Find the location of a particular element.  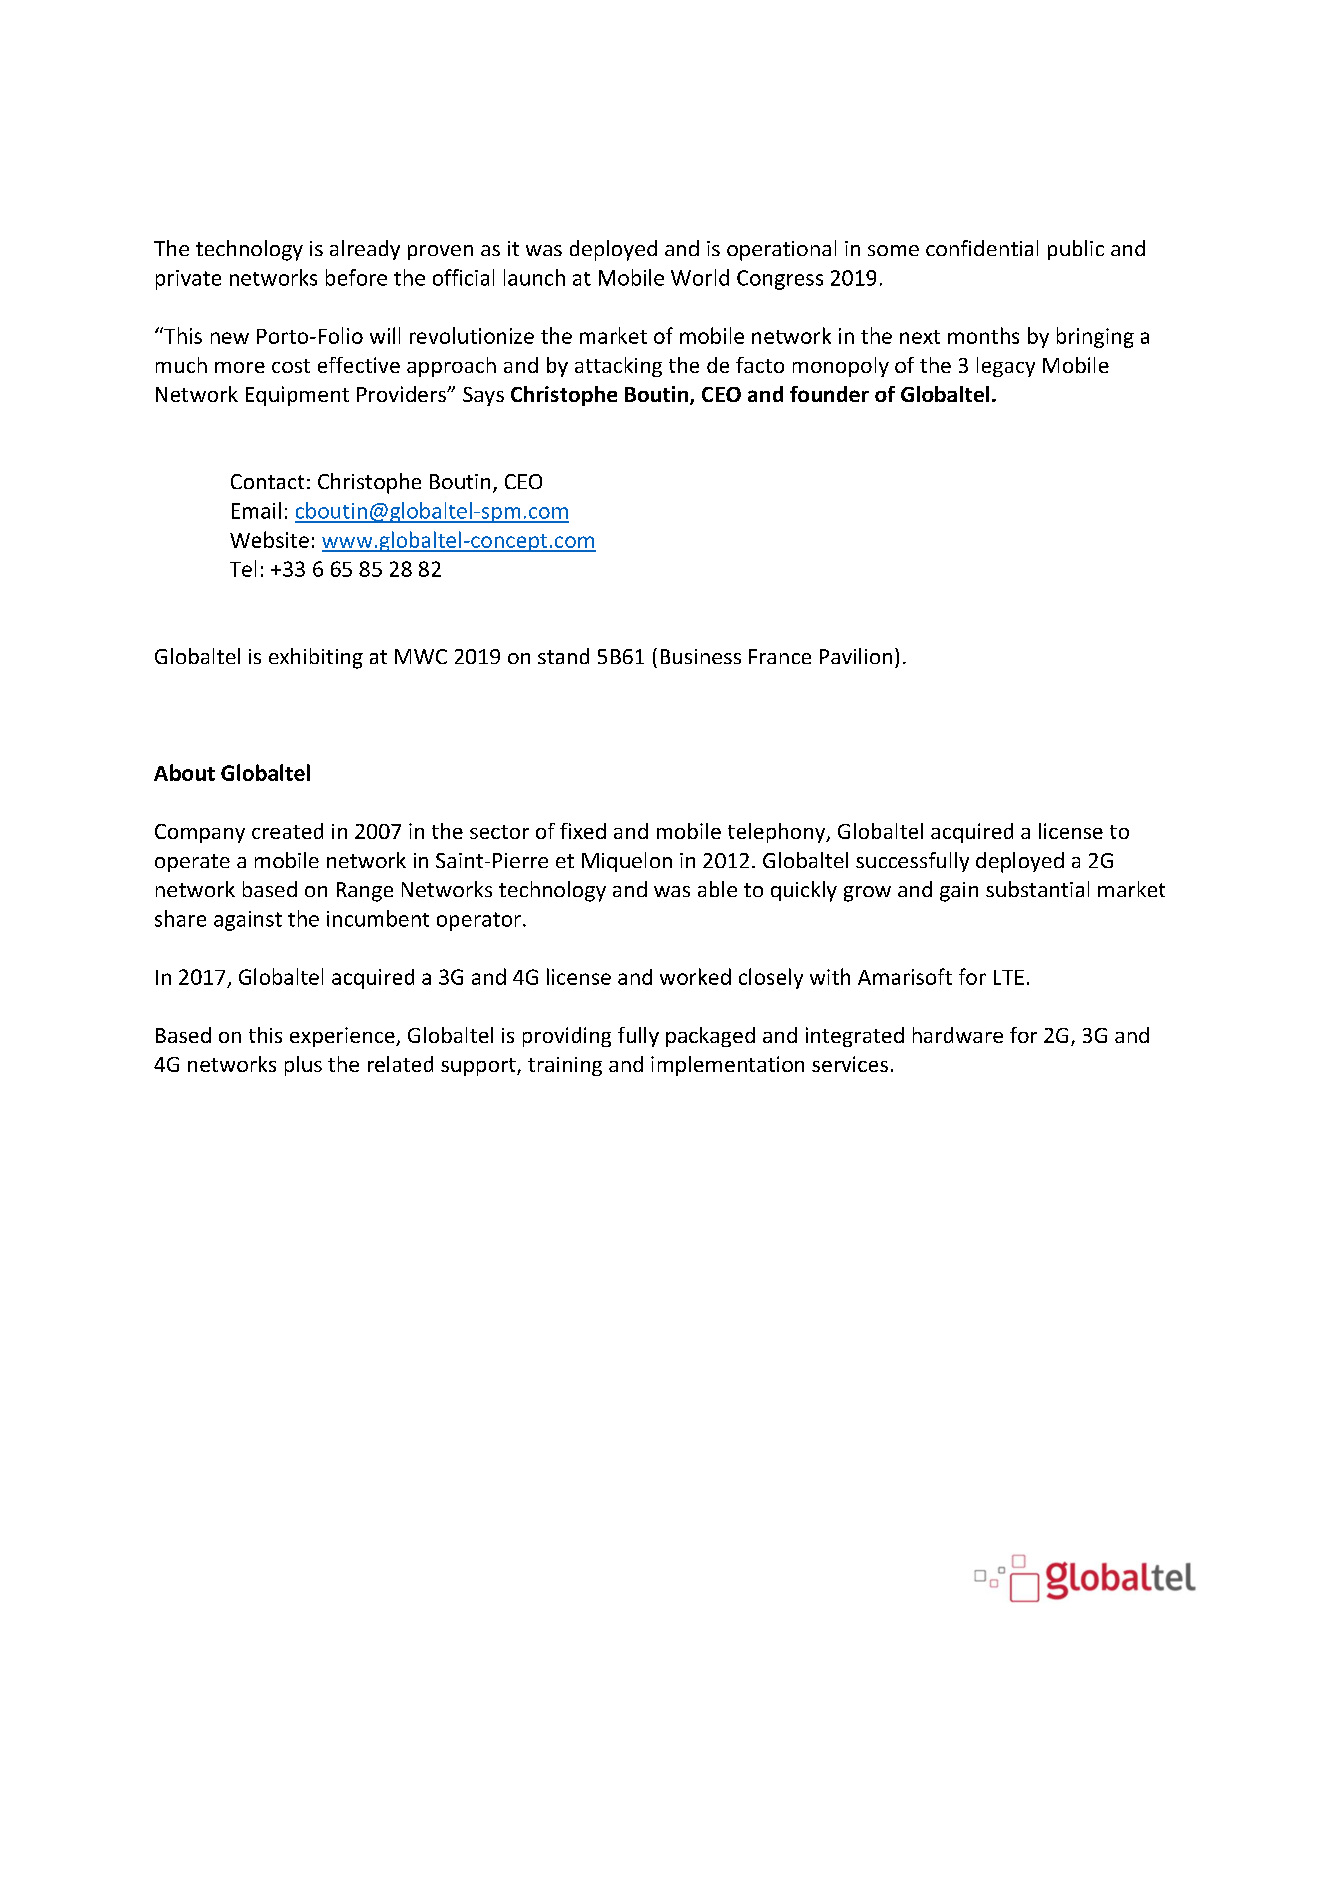

Pavilion is located at coordinates (856, 656).
